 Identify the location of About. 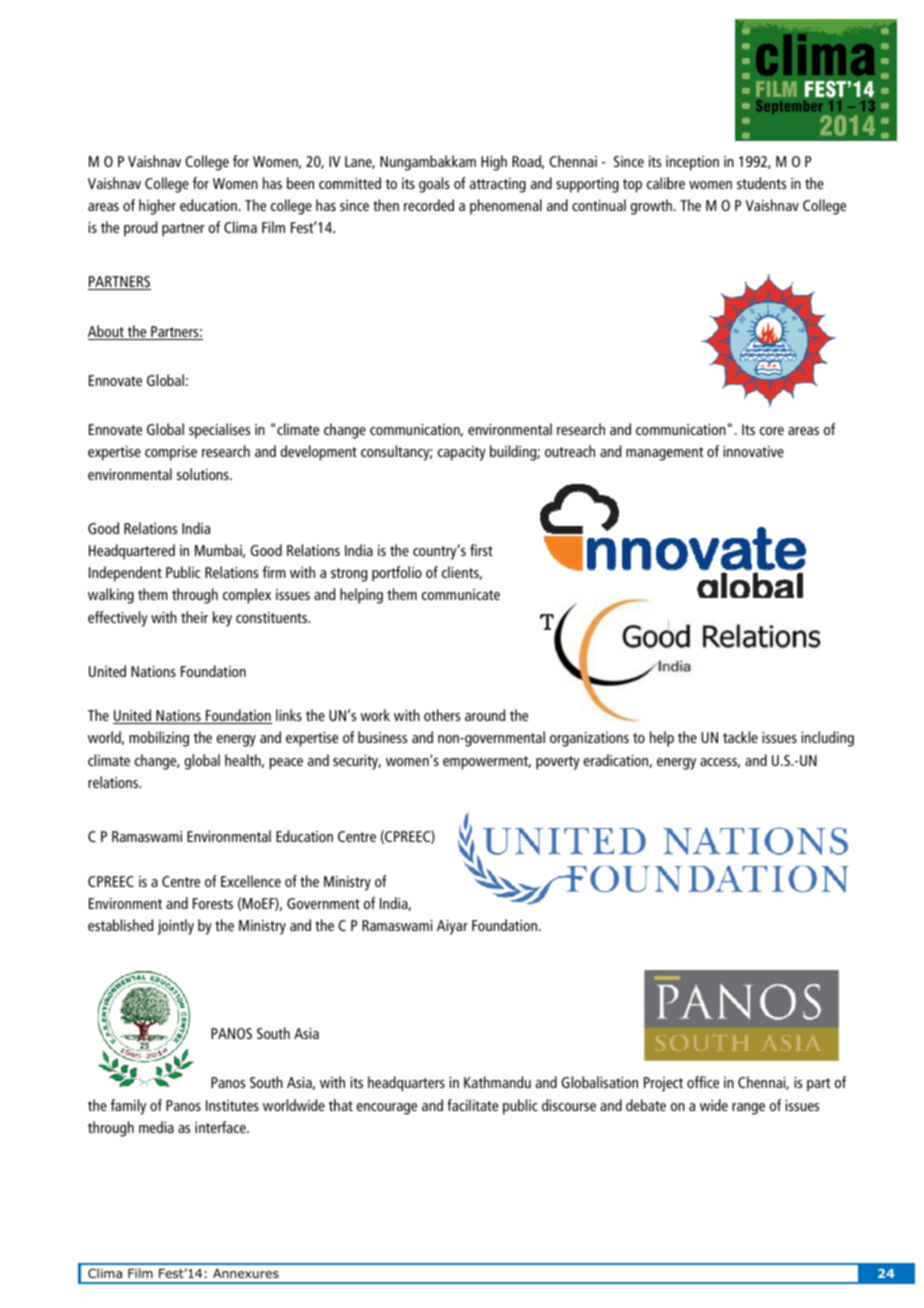
(107, 332).
